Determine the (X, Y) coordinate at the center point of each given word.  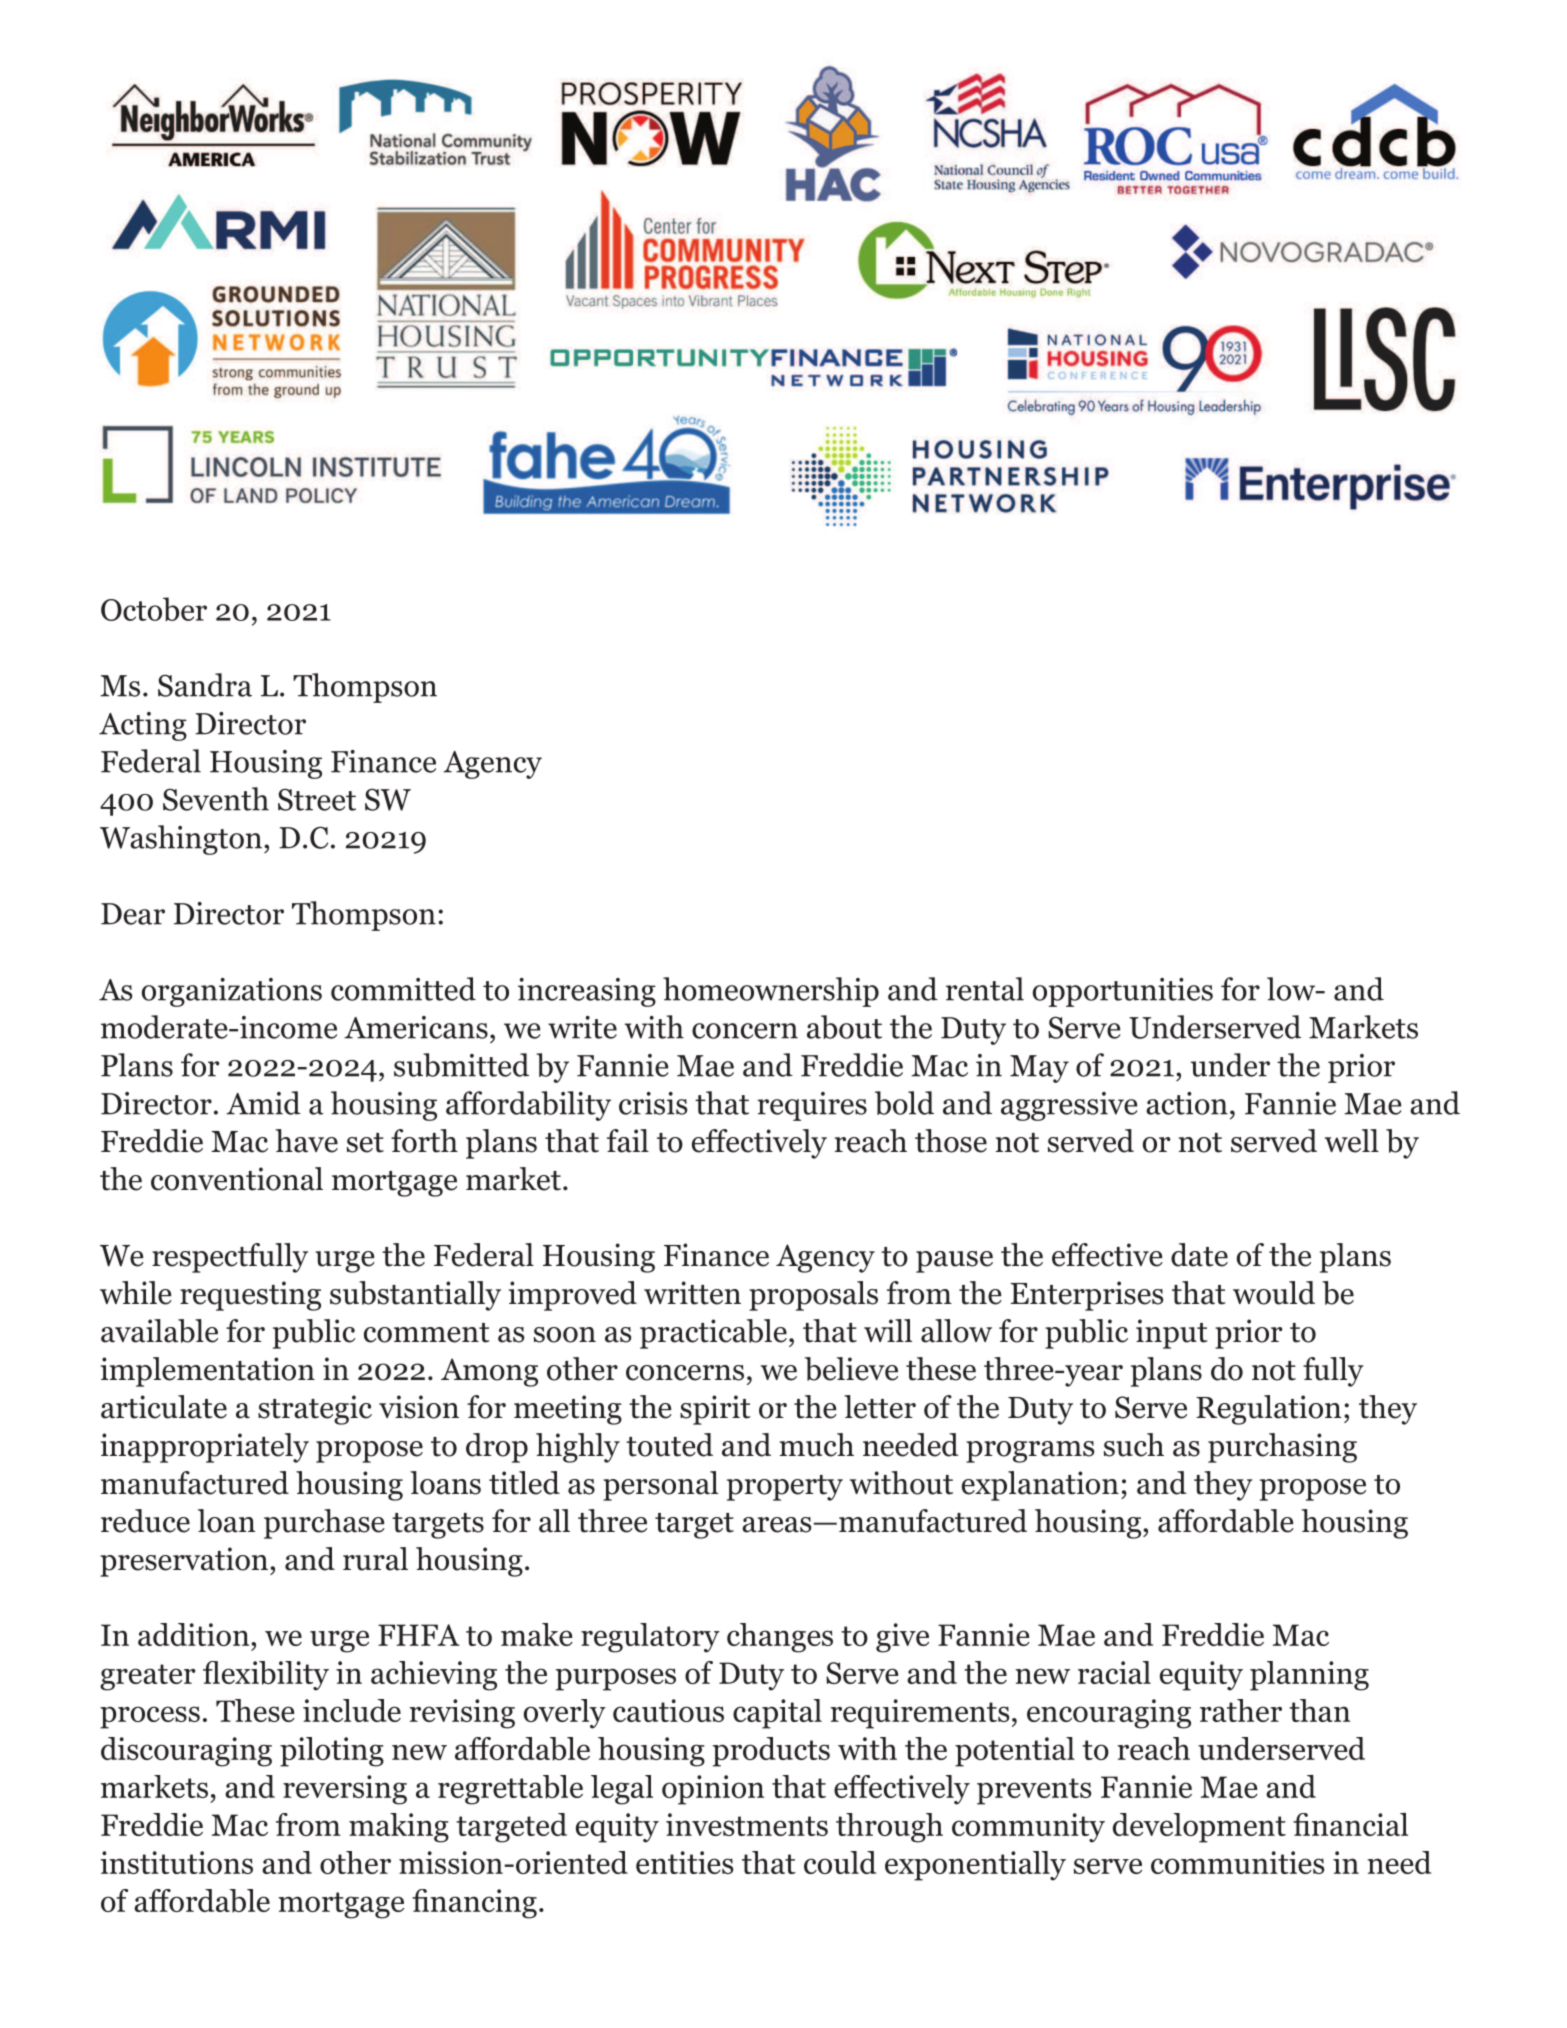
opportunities (1123, 992)
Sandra (205, 685)
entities (684, 1862)
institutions (176, 1862)
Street (317, 799)
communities (1237, 1862)
